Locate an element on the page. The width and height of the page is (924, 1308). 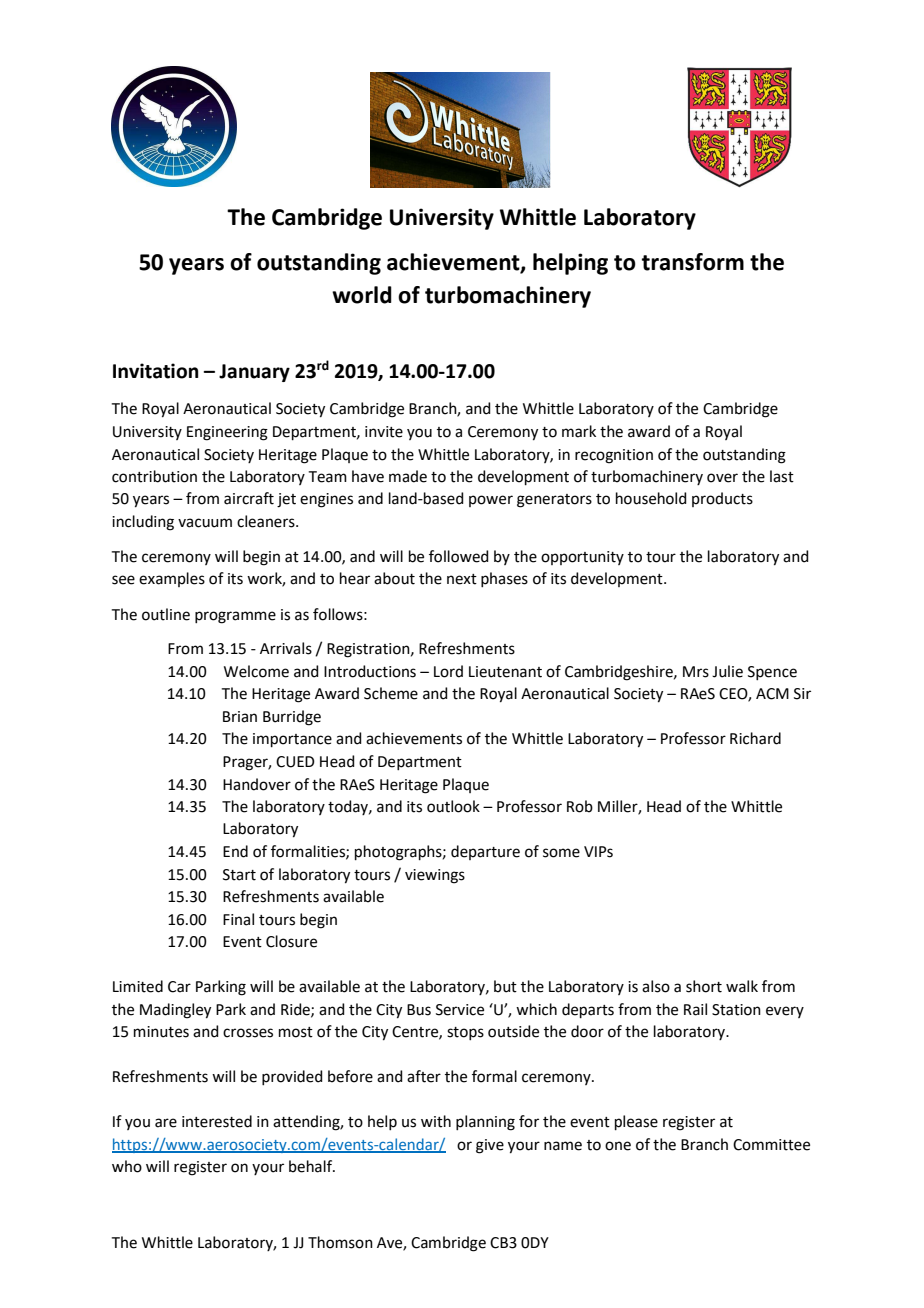
transform is located at coordinates (693, 262).
